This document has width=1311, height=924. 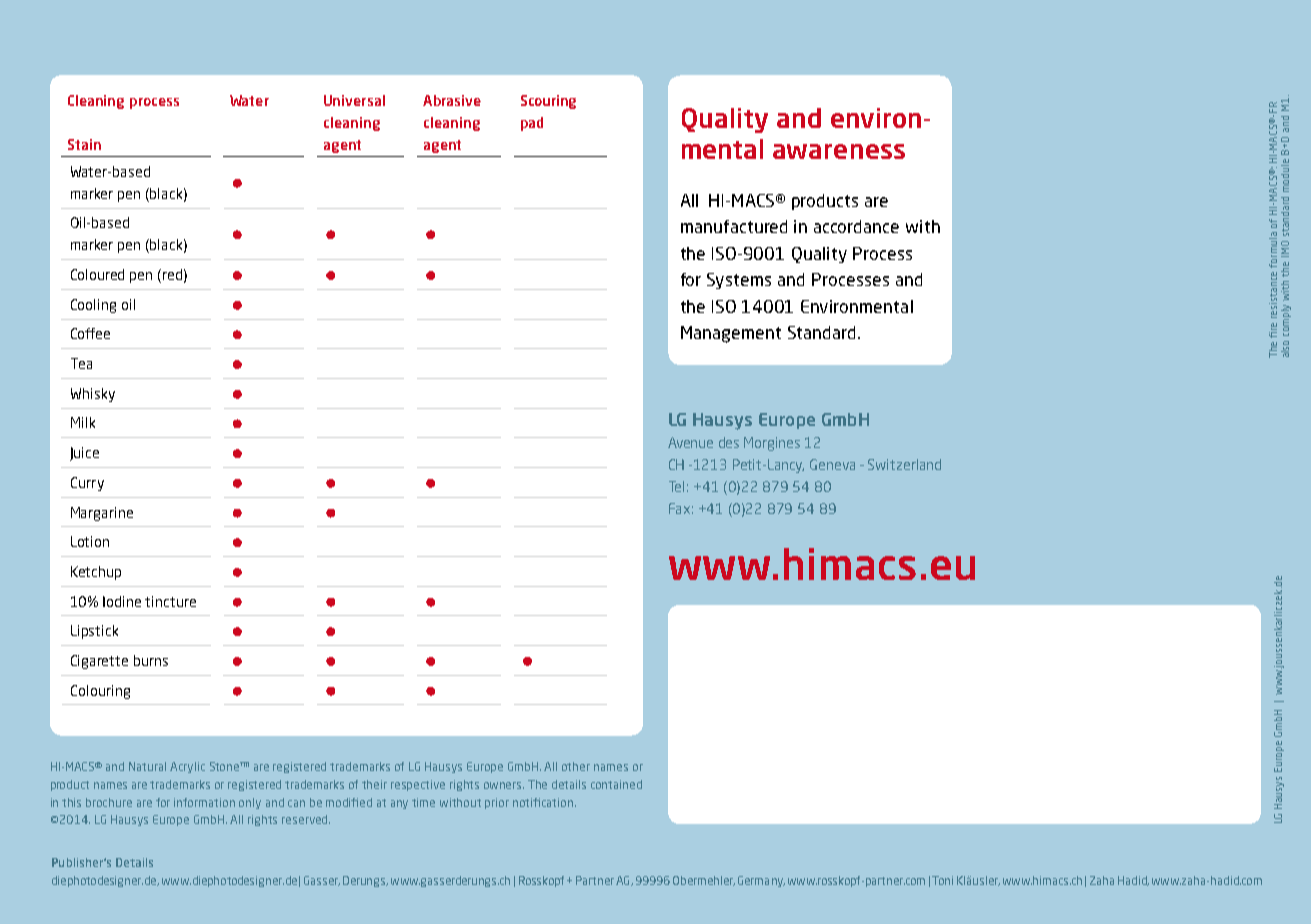 What do you see at coordinates (856, 226) in the document?
I see `accordance` at bounding box center [856, 226].
